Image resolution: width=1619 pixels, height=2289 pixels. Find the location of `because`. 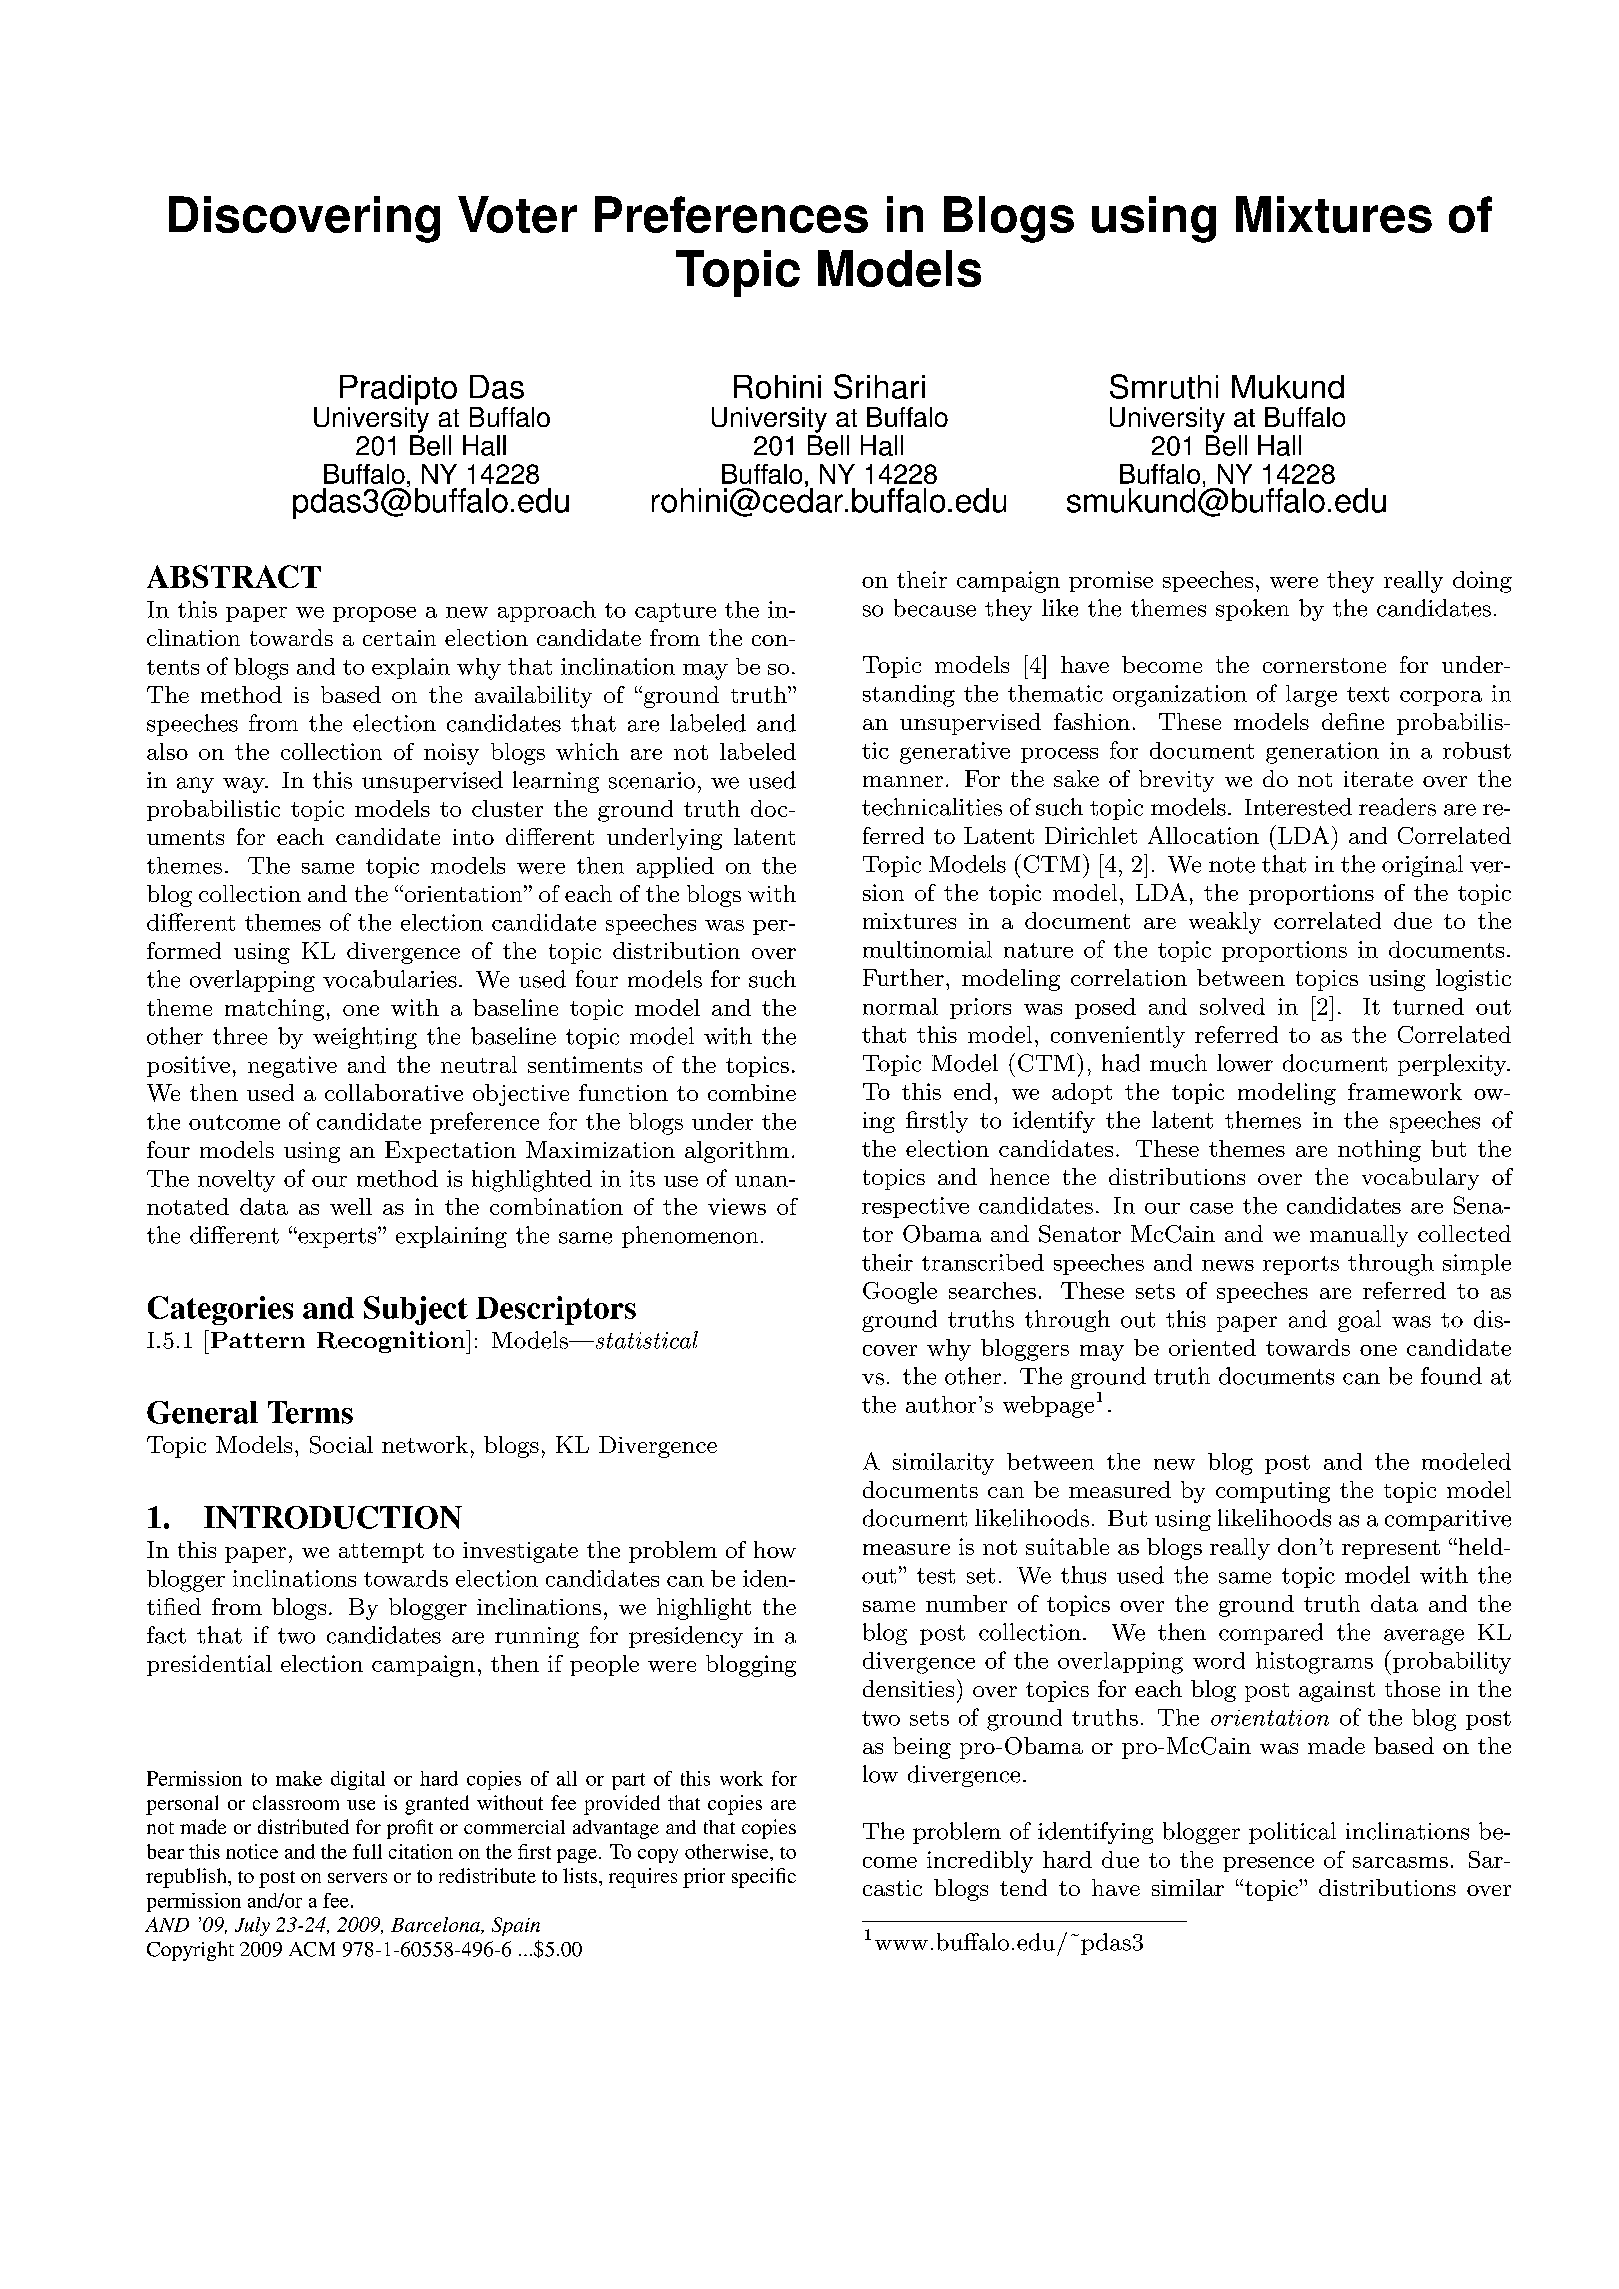

because is located at coordinates (935, 608).
